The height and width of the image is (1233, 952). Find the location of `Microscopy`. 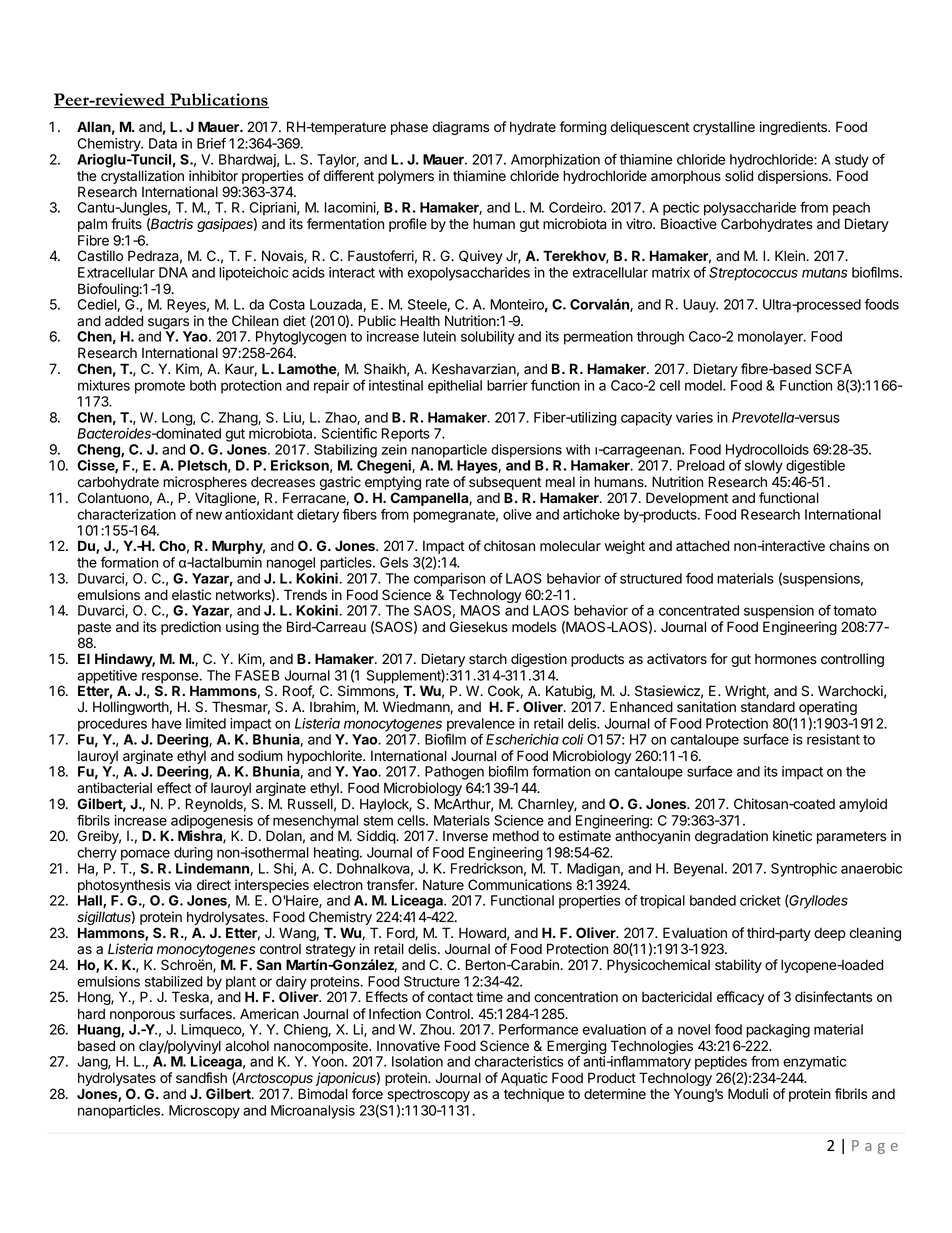

Microscopy is located at coordinates (204, 1112).
